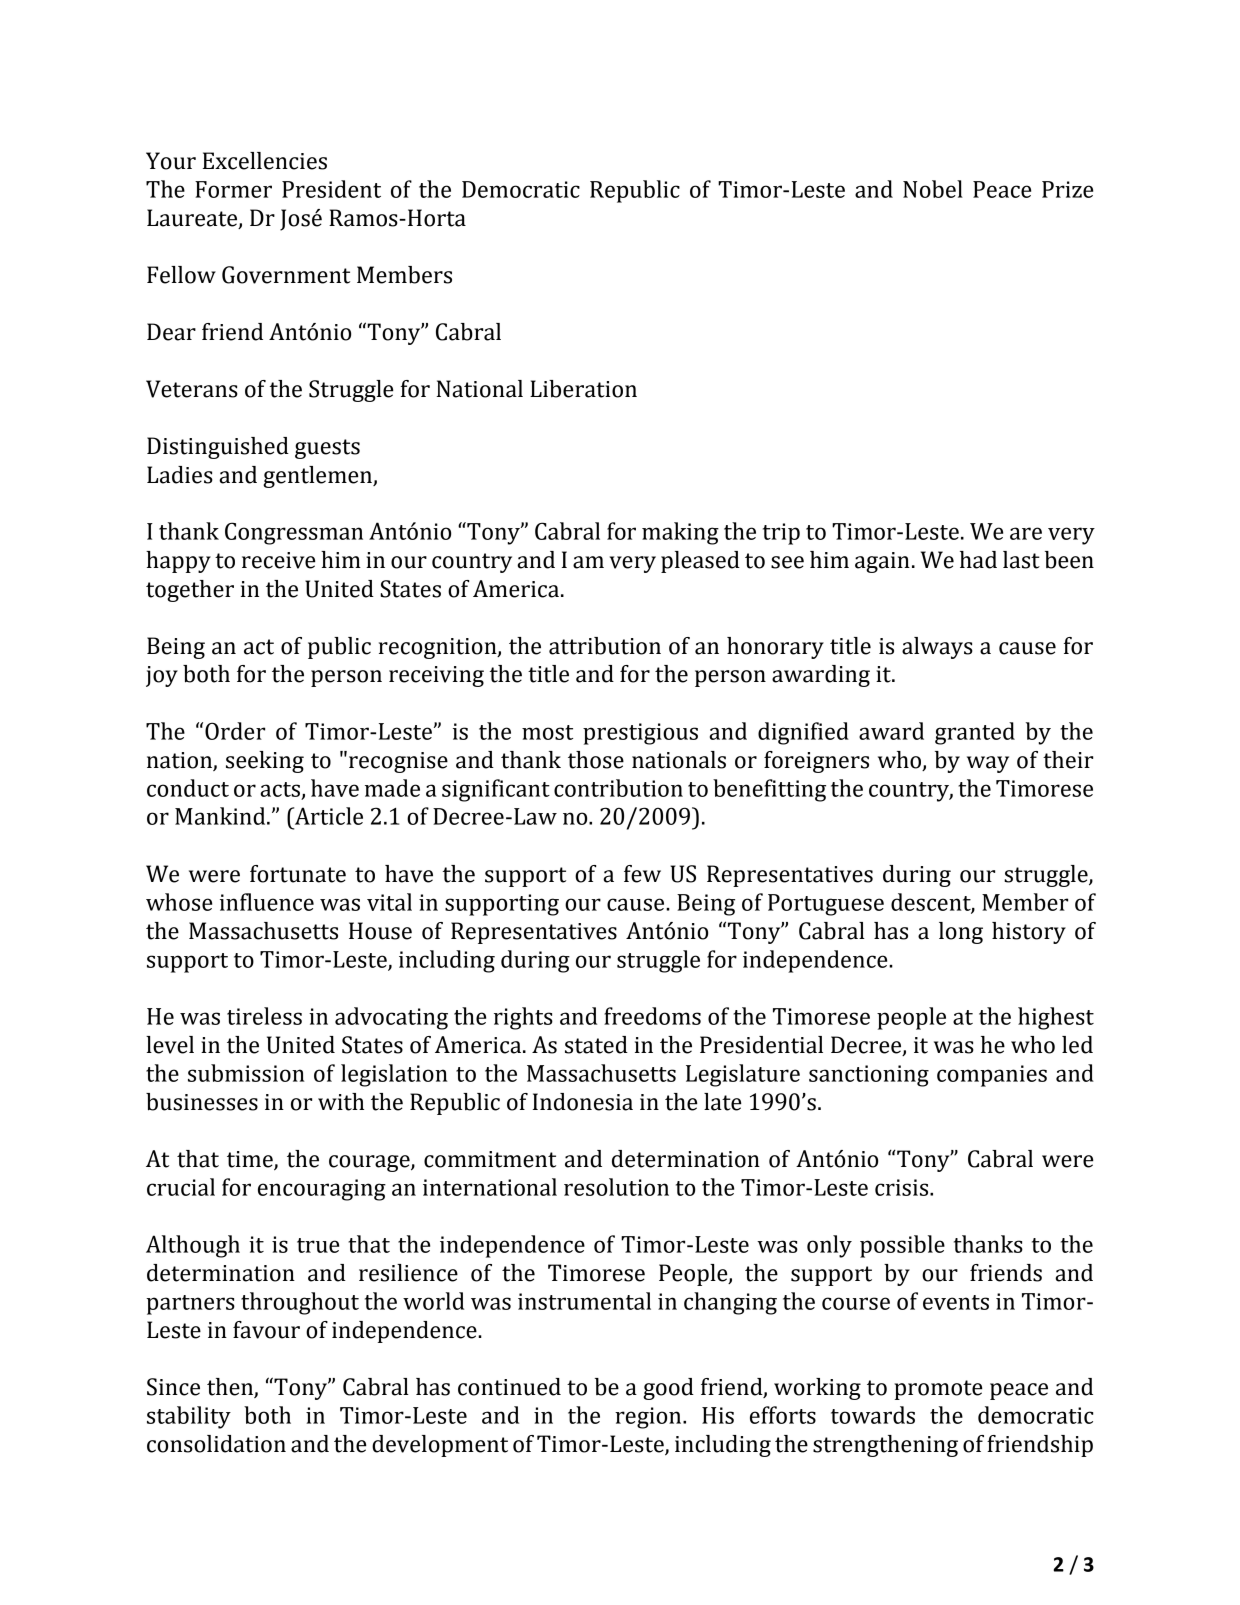 This screenshot has height=1605, width=1240. I want to click on promote, so click(938, 1390).
